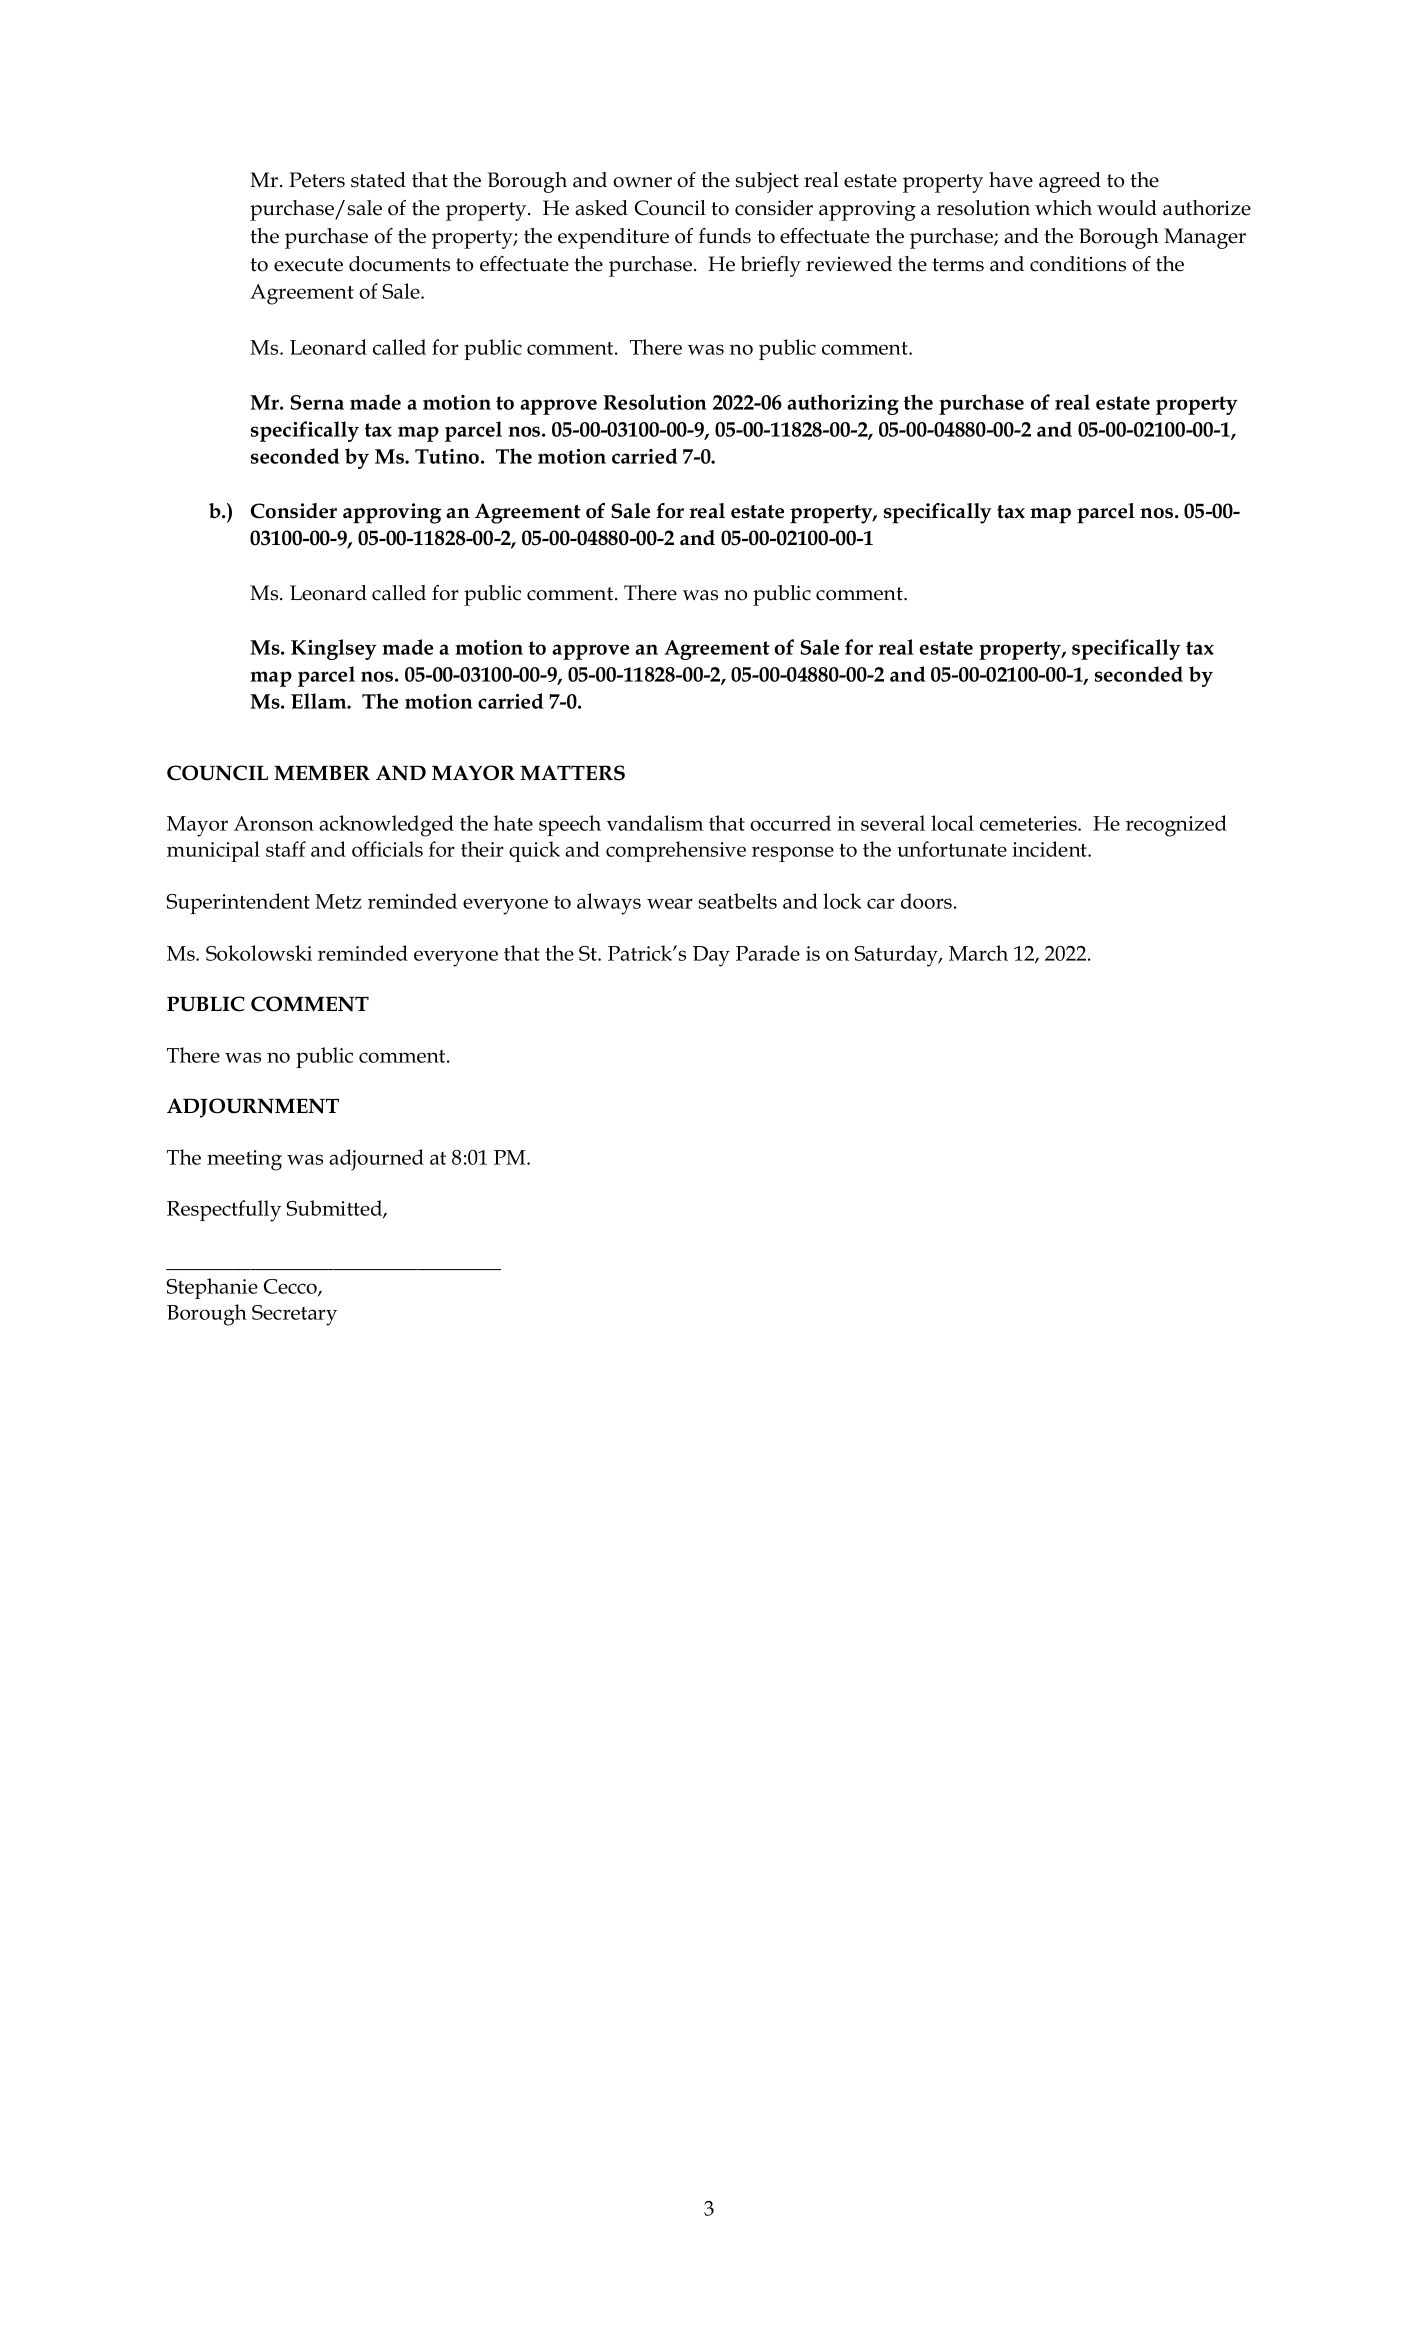 This image has width=1419, height=2336. I want to click on vandalism, so click(655, 823).
